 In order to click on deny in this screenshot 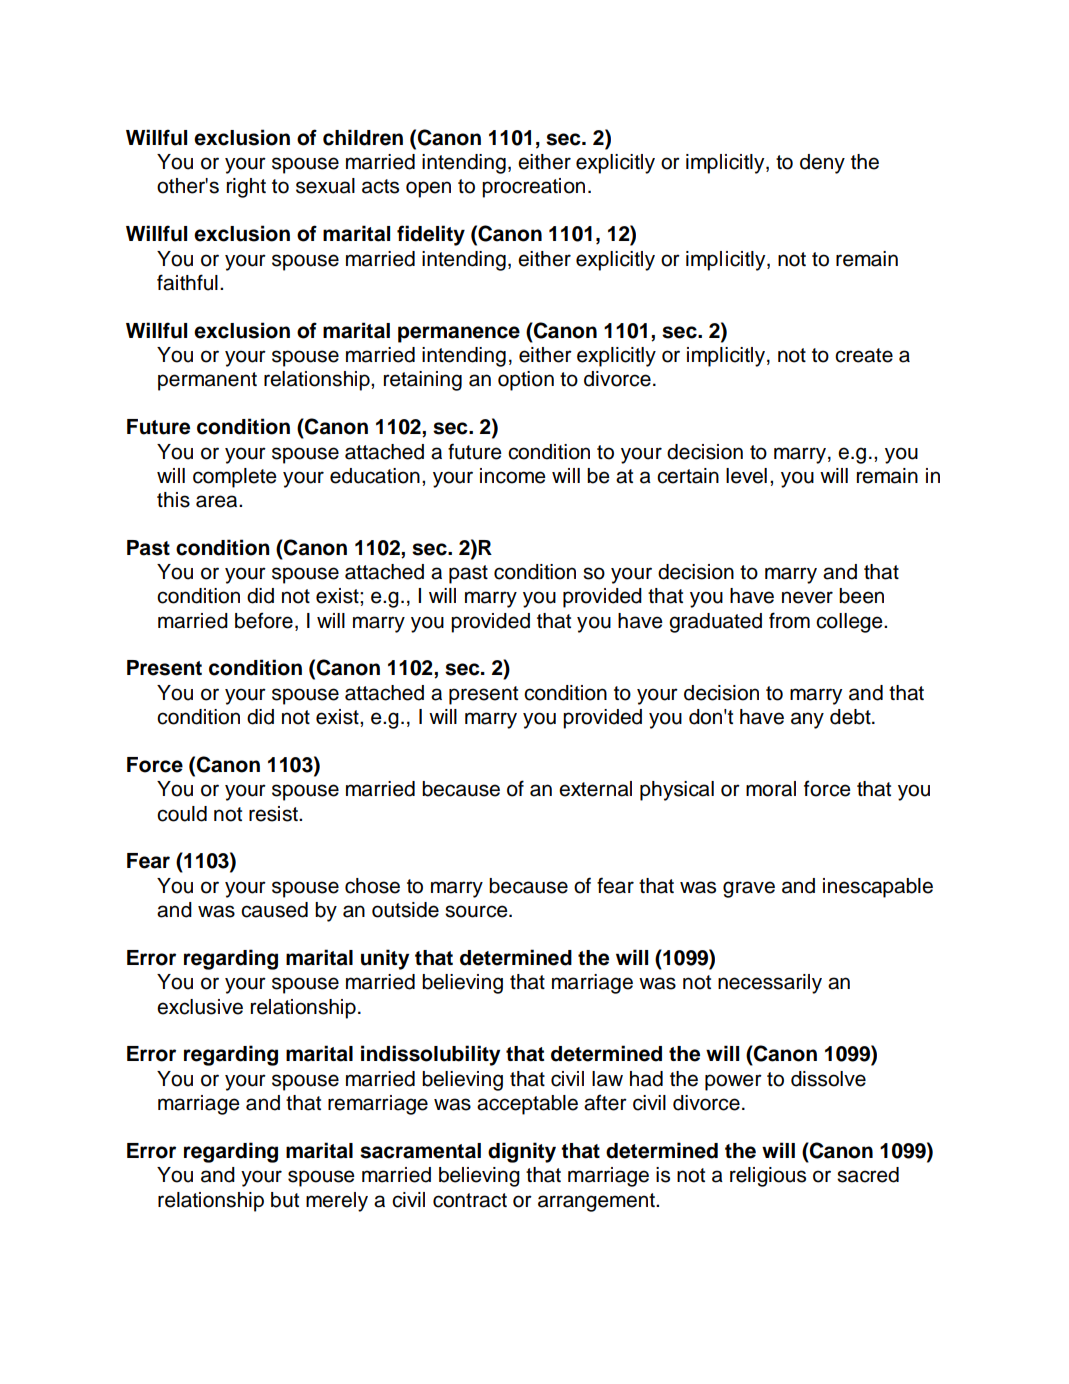, I will do `click(822, 164)`.
